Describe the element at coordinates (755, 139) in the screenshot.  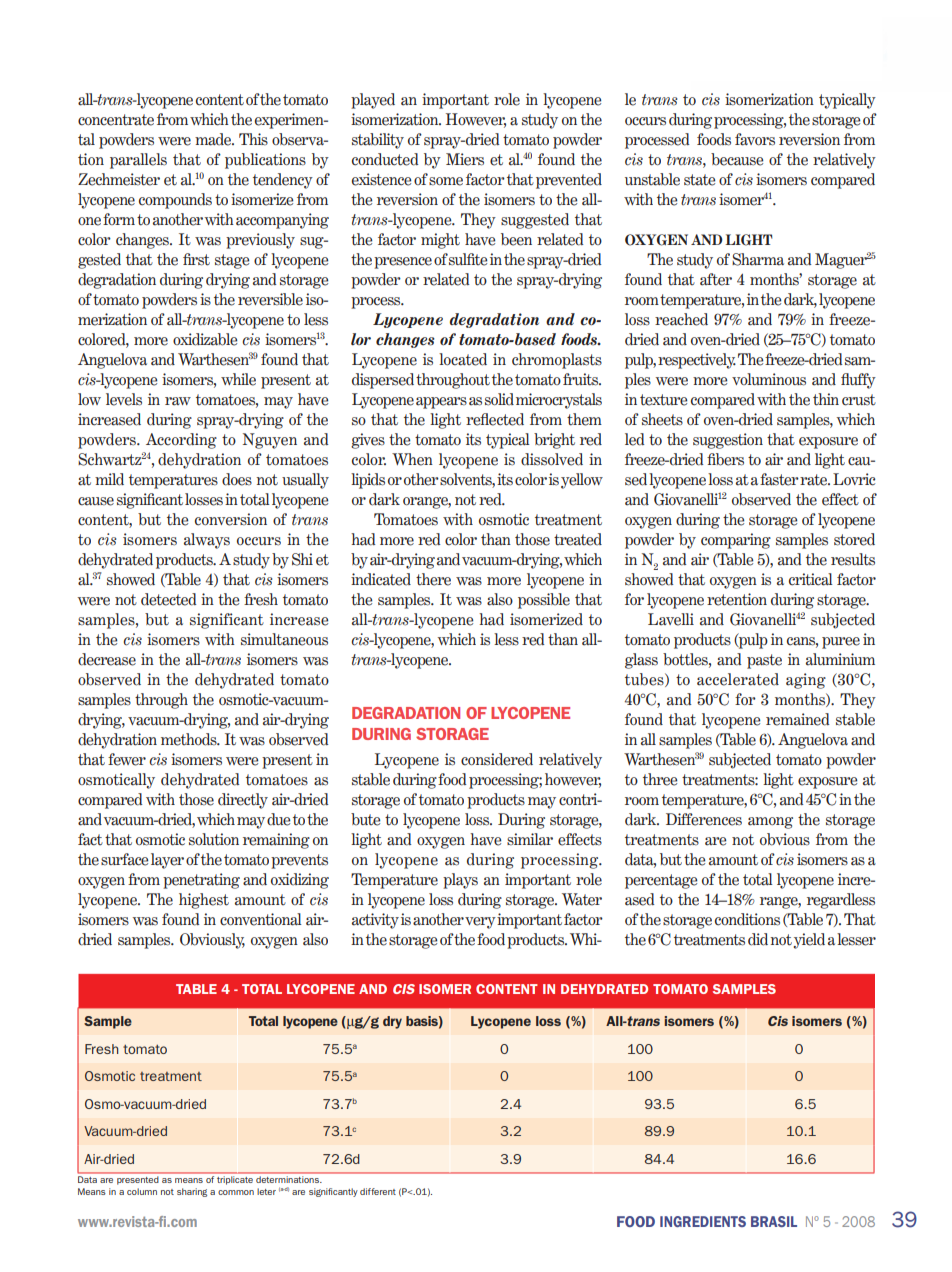
I see `favors` at that location.
